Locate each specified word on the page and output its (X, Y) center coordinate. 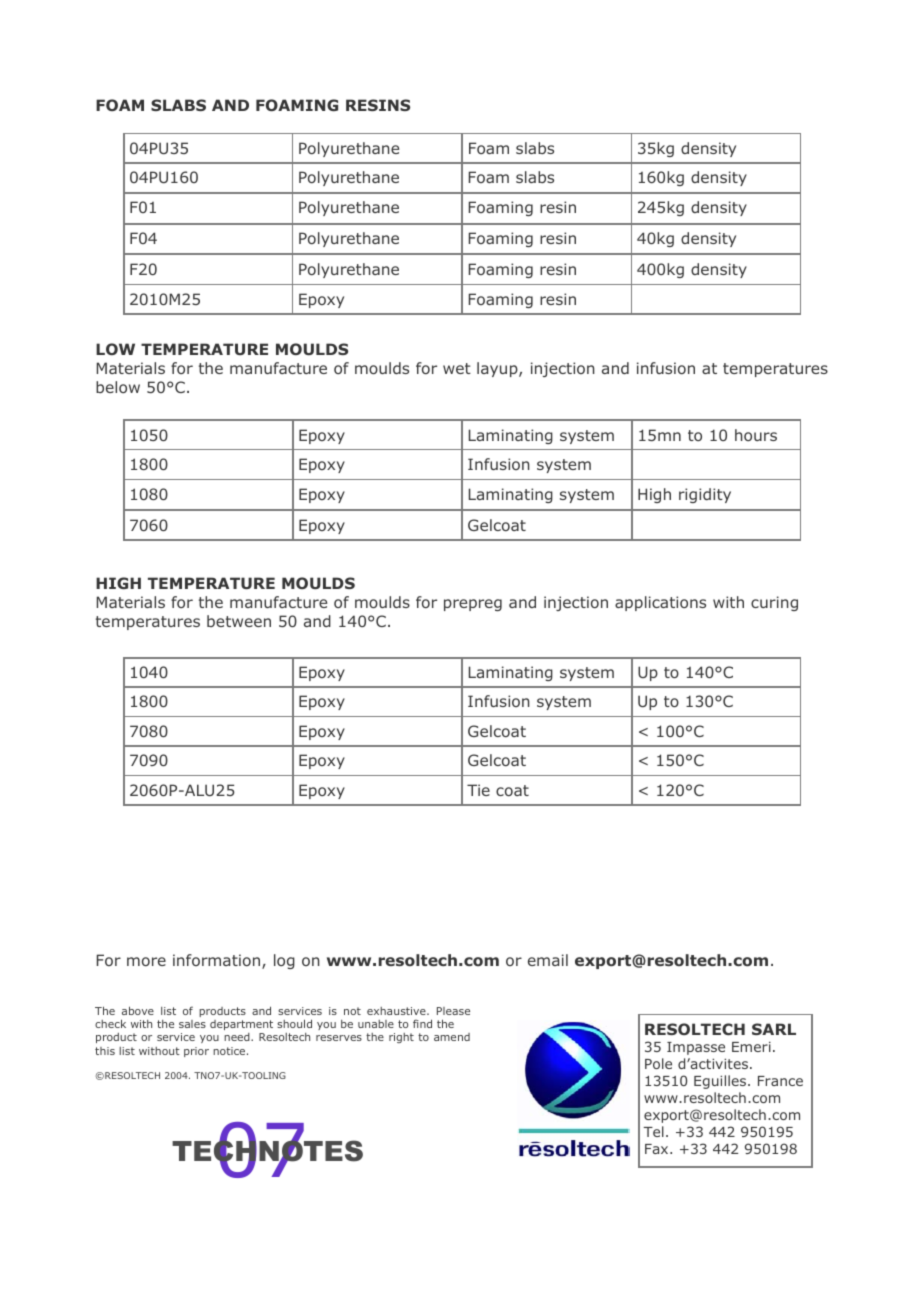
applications (660, 603)
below (118, 387)
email (548, 960)
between (239, 621)
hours (756, 435)
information (216, 960)
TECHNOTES (267, 1151)
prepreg (473, 605)
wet (457, 368)
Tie (478, 790)
